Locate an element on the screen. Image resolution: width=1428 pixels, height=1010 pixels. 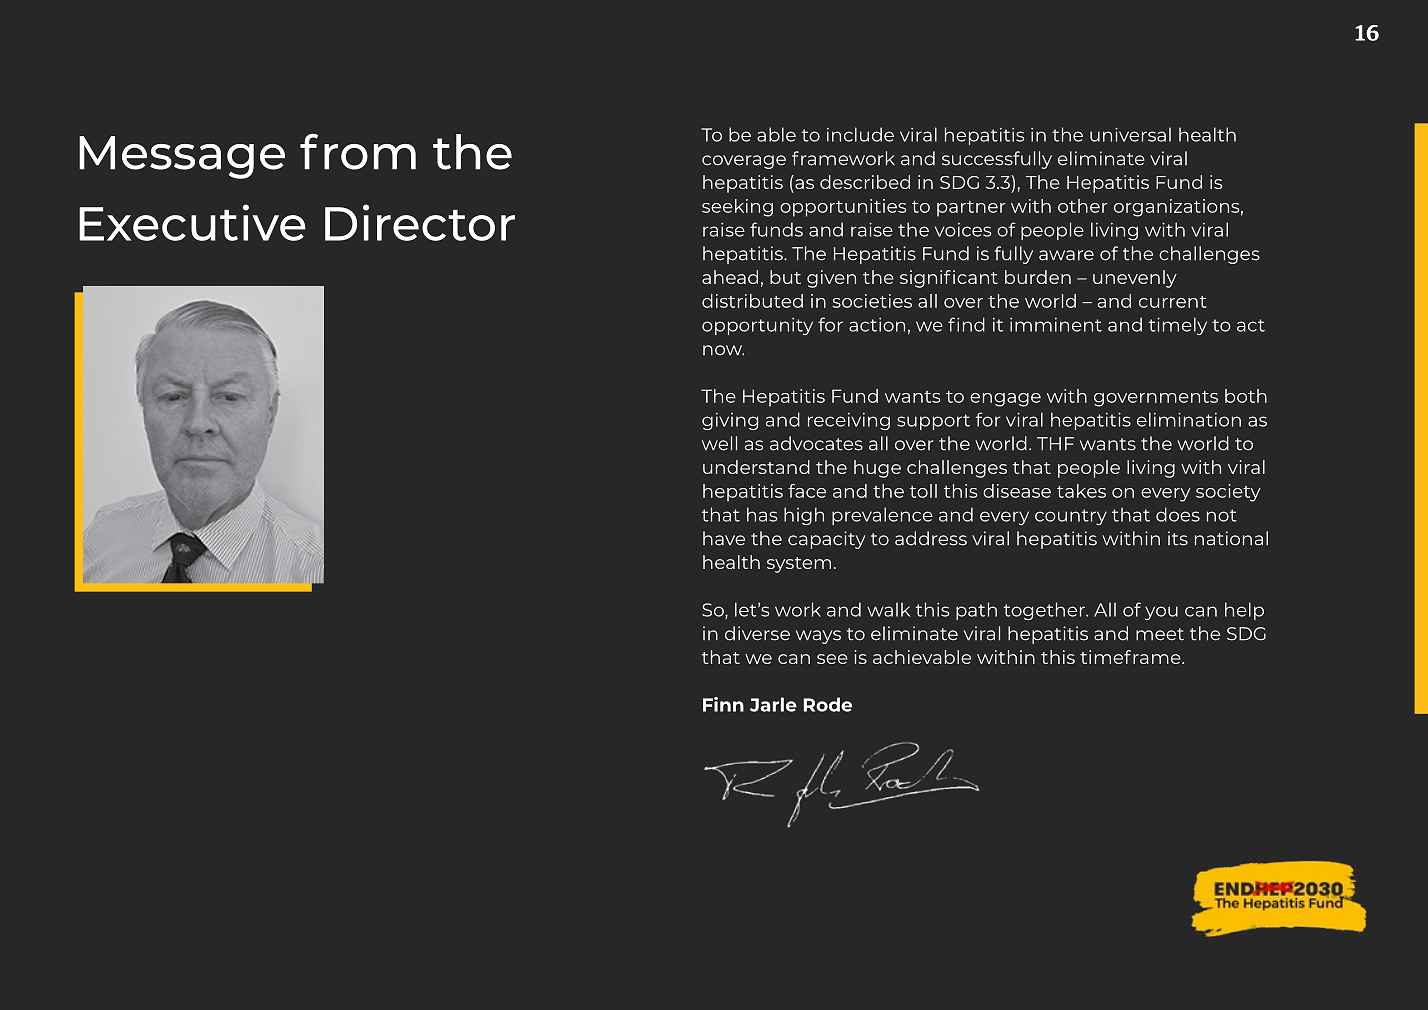
timeframe is located at coordinates (1131, 657).
